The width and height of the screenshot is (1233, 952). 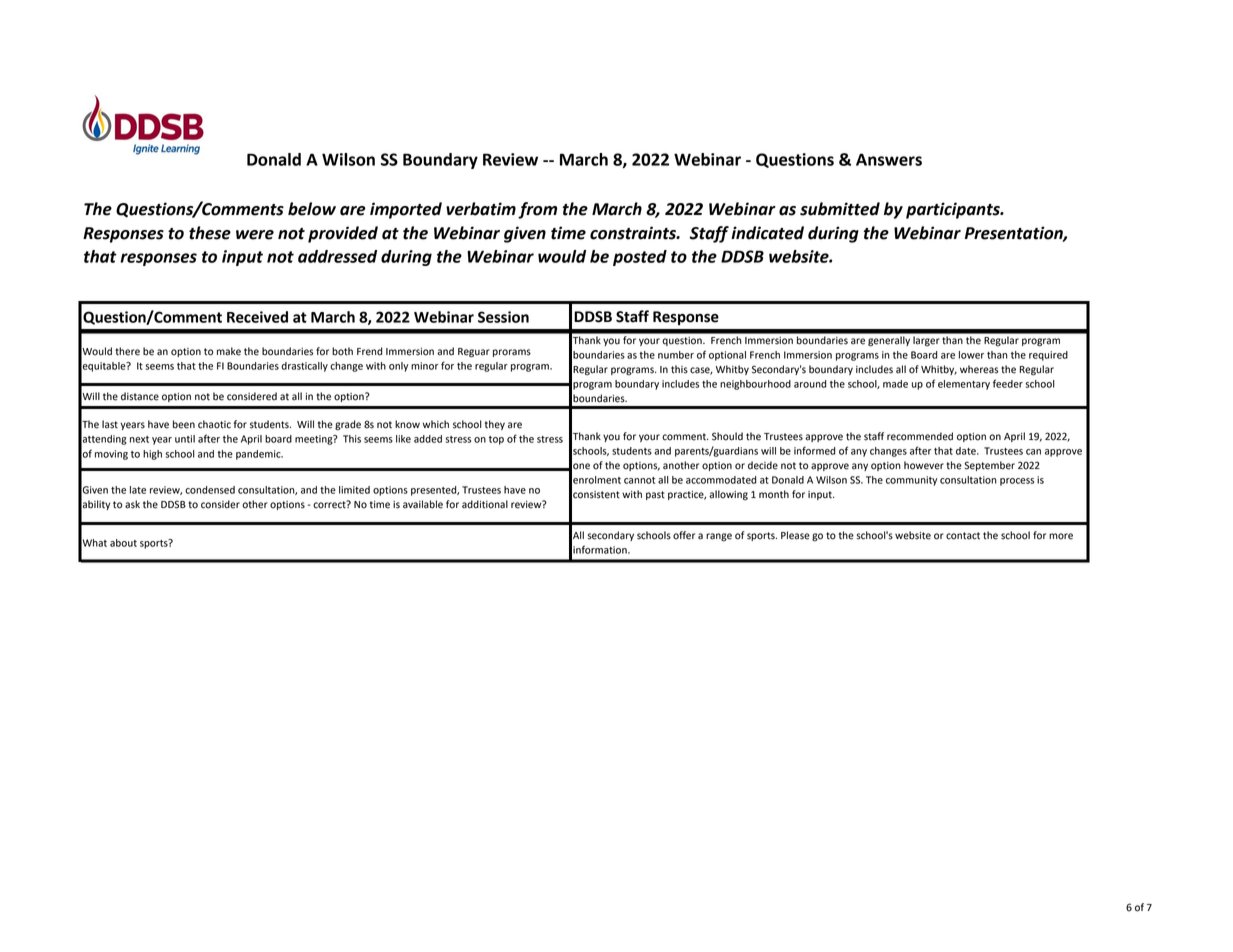 I want to click on from, so click(x=537, y=210).
